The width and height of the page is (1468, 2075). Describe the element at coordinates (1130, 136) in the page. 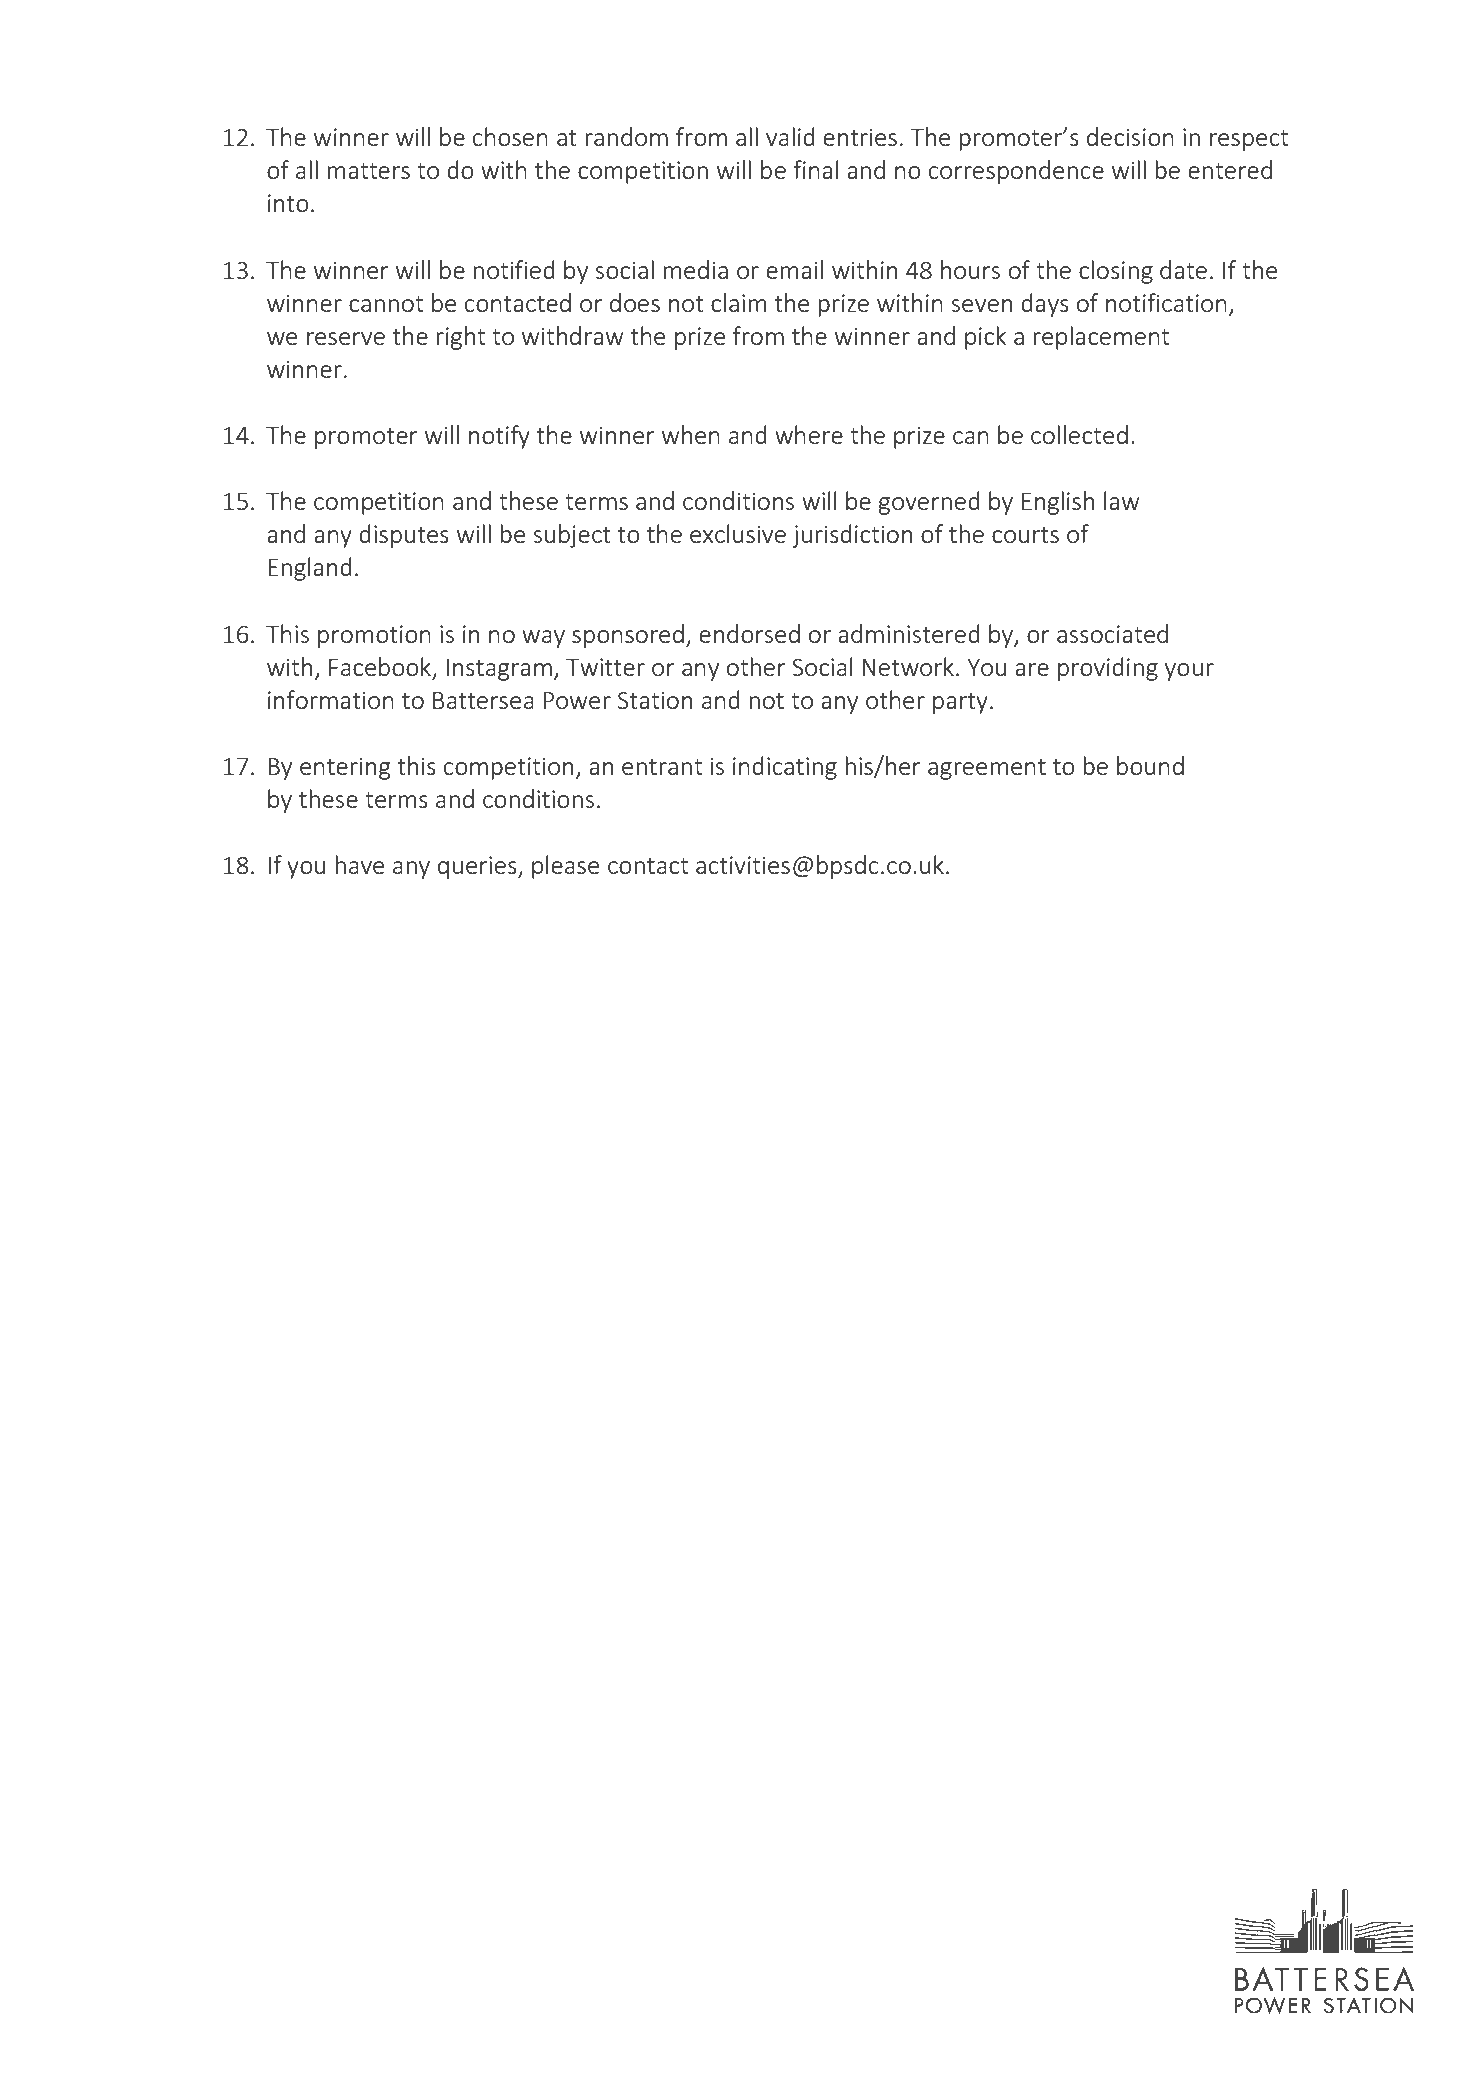

I see `decision` at that location.
